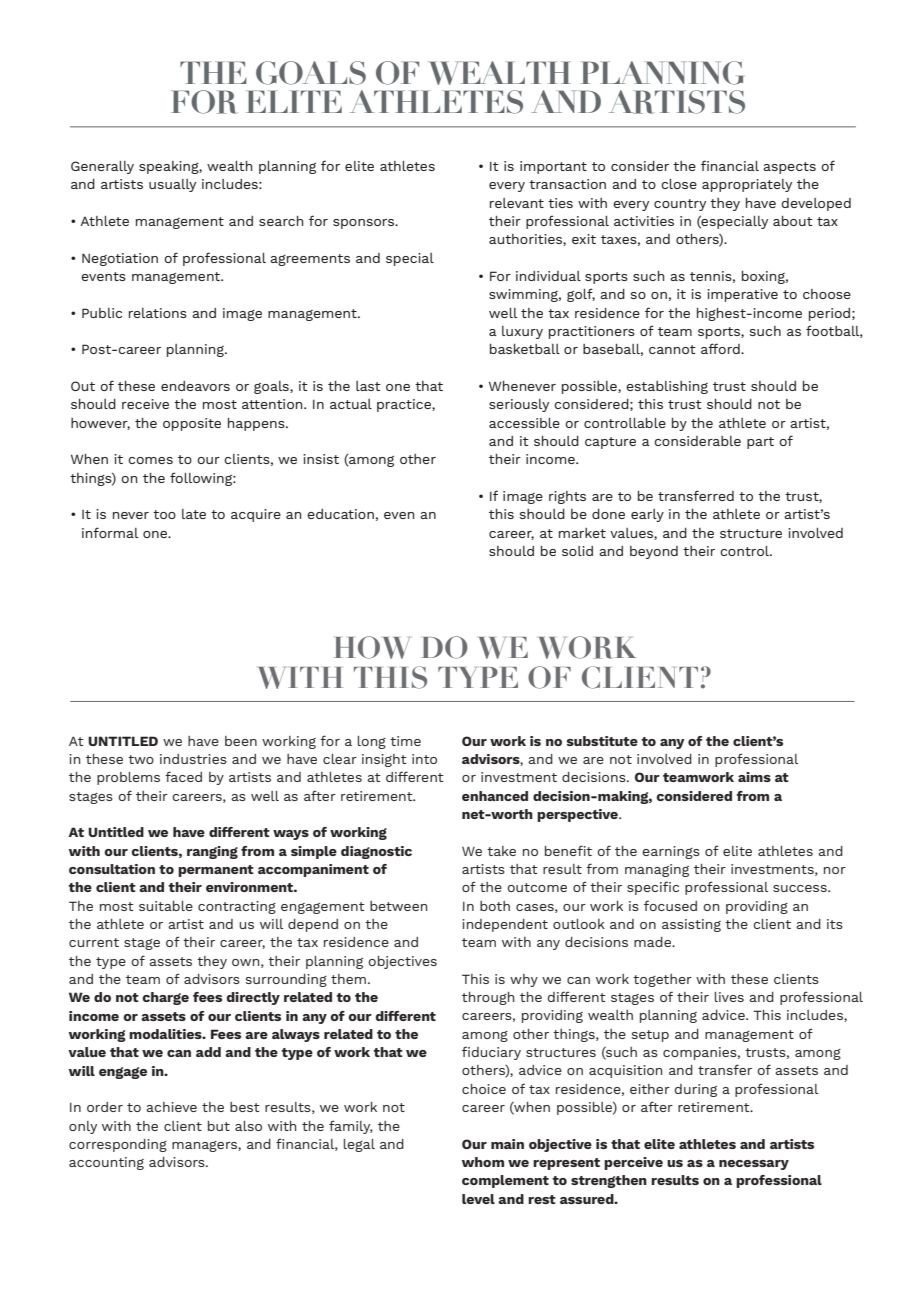 Image resolution: width=924 pixels, height=1308 pixels. I want to click on relevant, so click(517, 203).
